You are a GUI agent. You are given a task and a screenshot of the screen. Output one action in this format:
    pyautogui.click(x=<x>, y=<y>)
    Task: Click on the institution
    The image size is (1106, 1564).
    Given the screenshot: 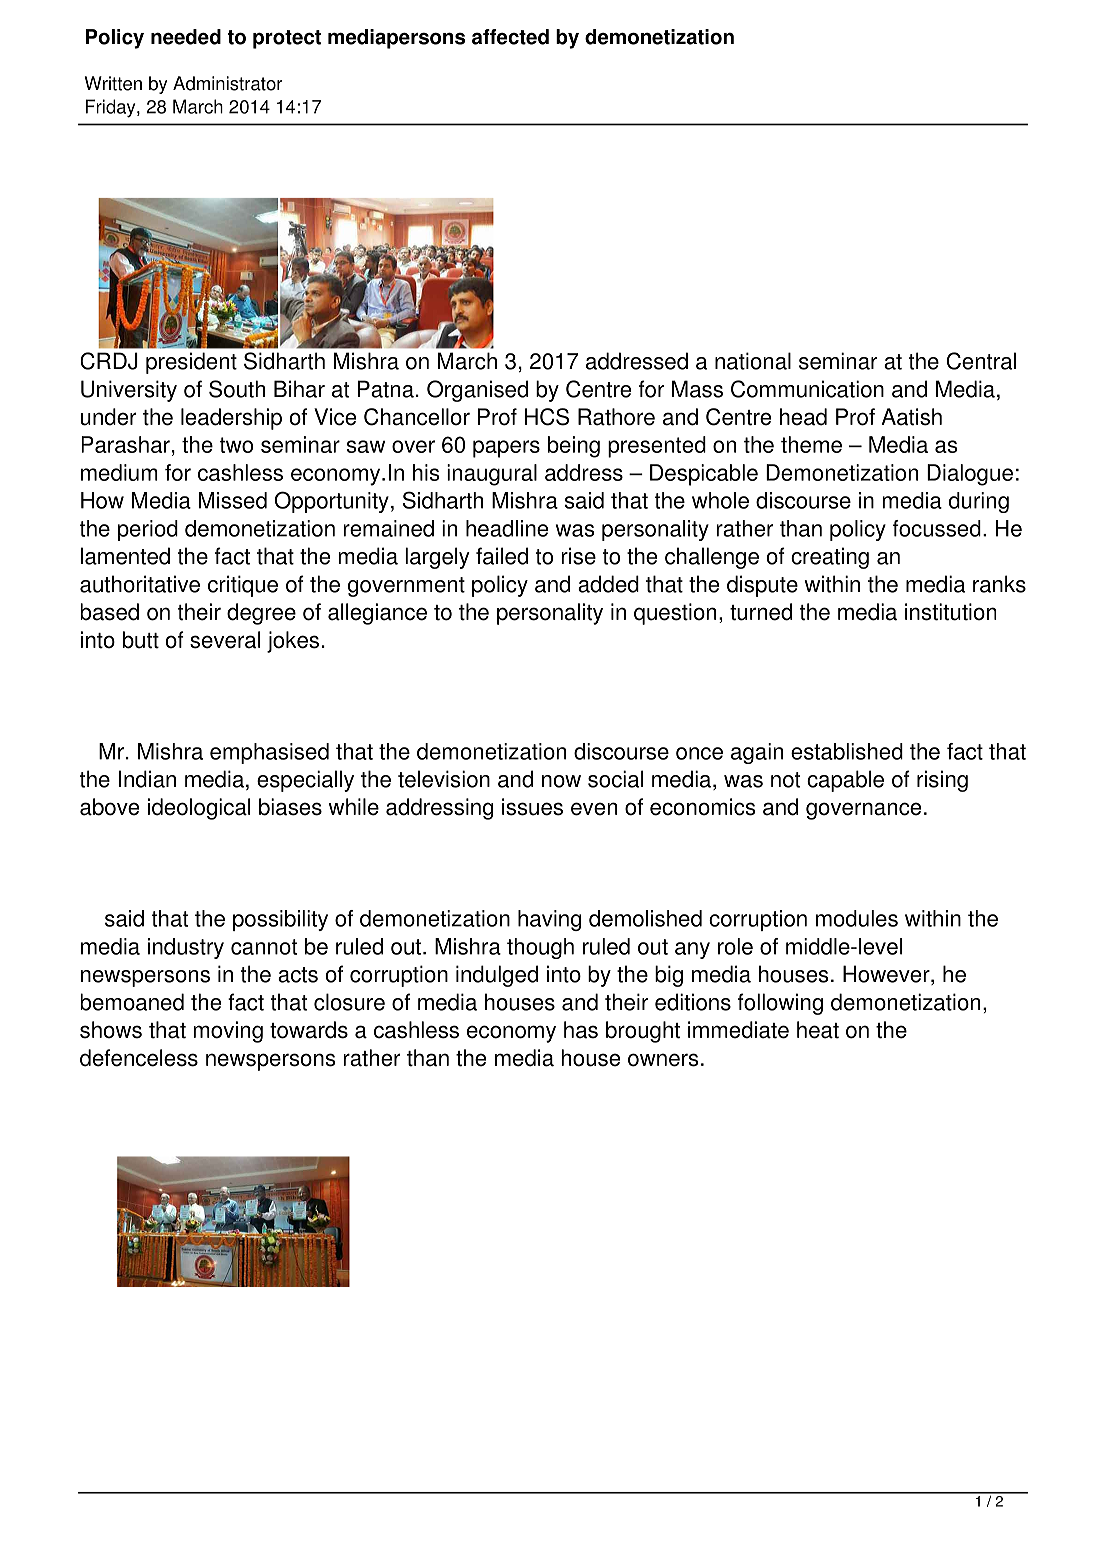 What is the action you would take?
    pyautogui.click(x=950, y=612)
